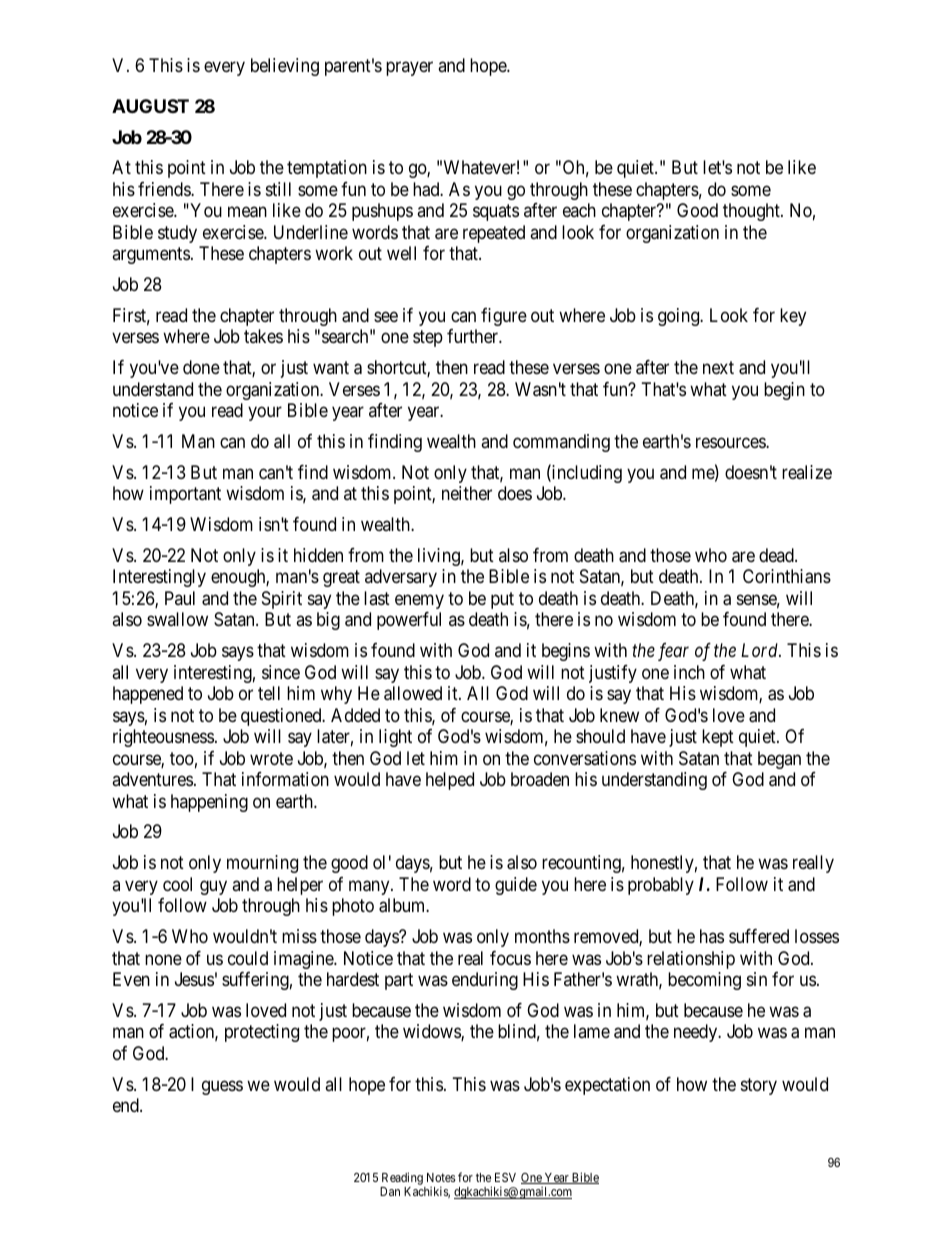  What do you see at coordinates (760, 650) in the document?
I see `Lord` at bounding box center [760, 650].
